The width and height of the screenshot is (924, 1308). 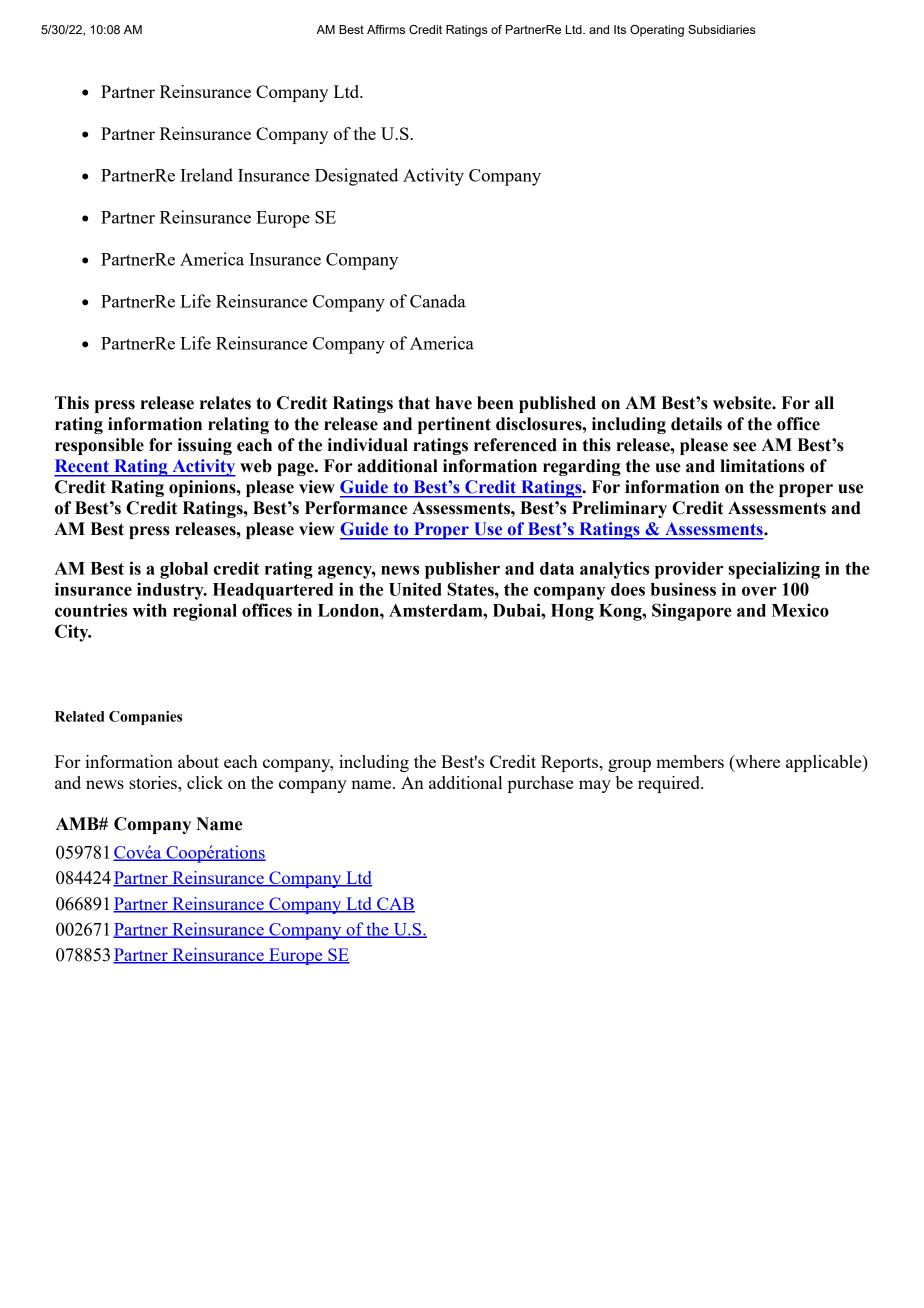 What do you see at coordinates (620, 29) in the screenshot?
I see `Its` at bounding box center [620, 29].
